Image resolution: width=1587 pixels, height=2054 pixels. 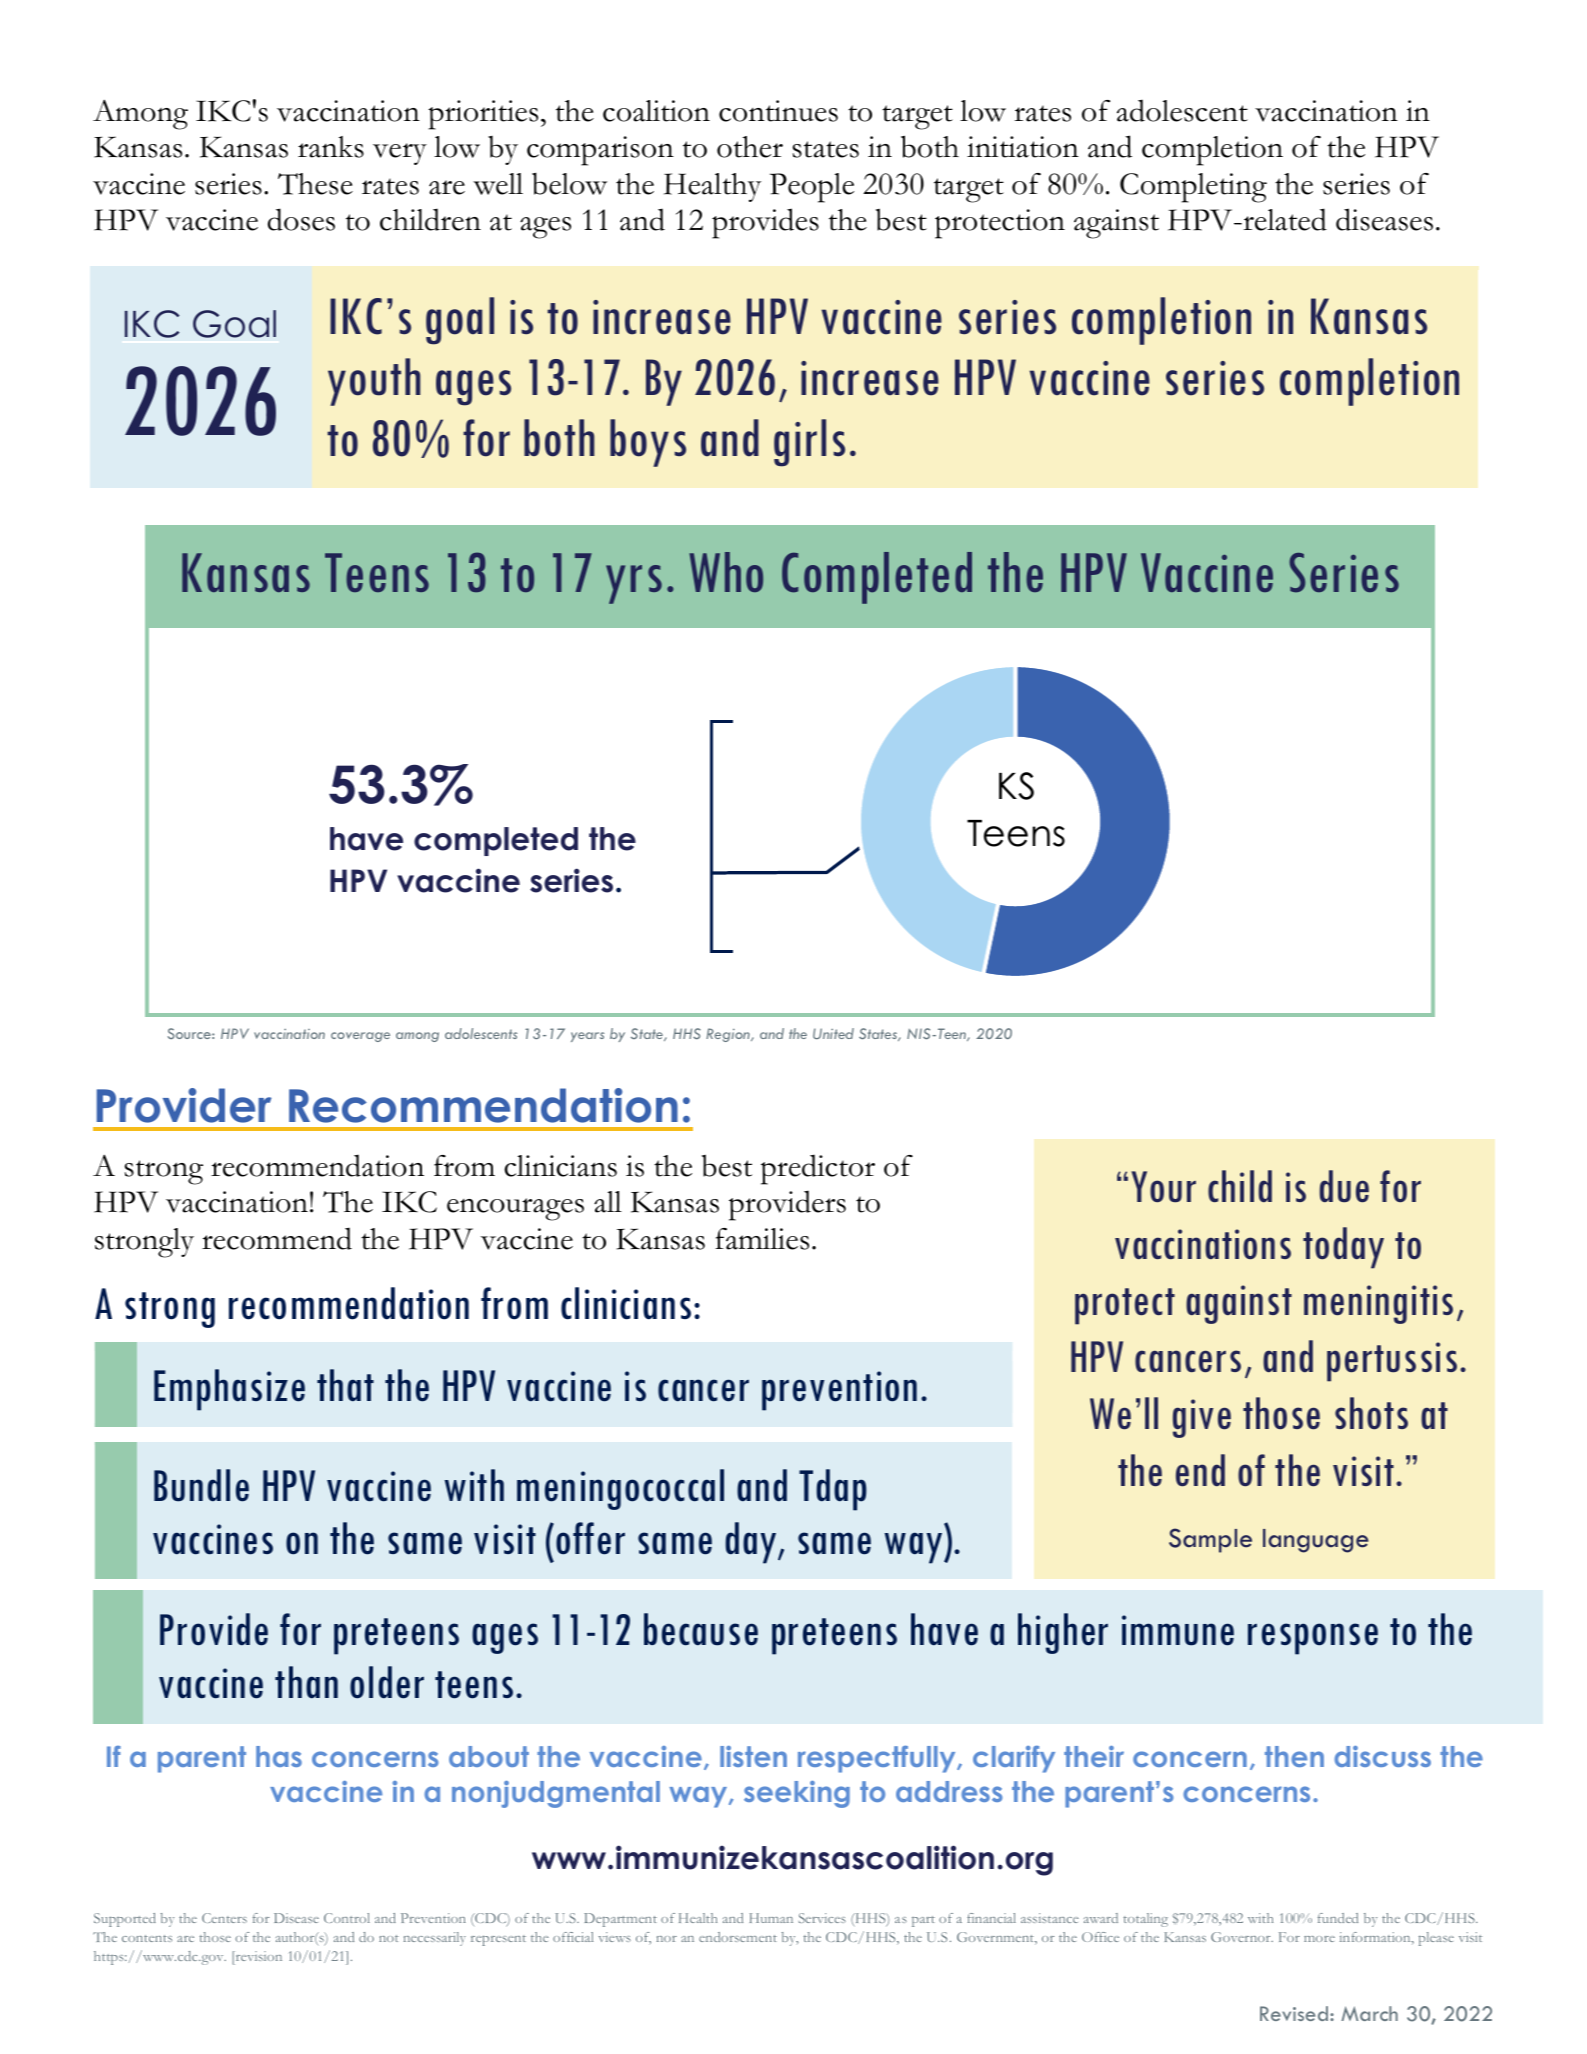 What do you see at coordinates (812, 188) in the image?
I see `People` at bounding box center [812, 188].
